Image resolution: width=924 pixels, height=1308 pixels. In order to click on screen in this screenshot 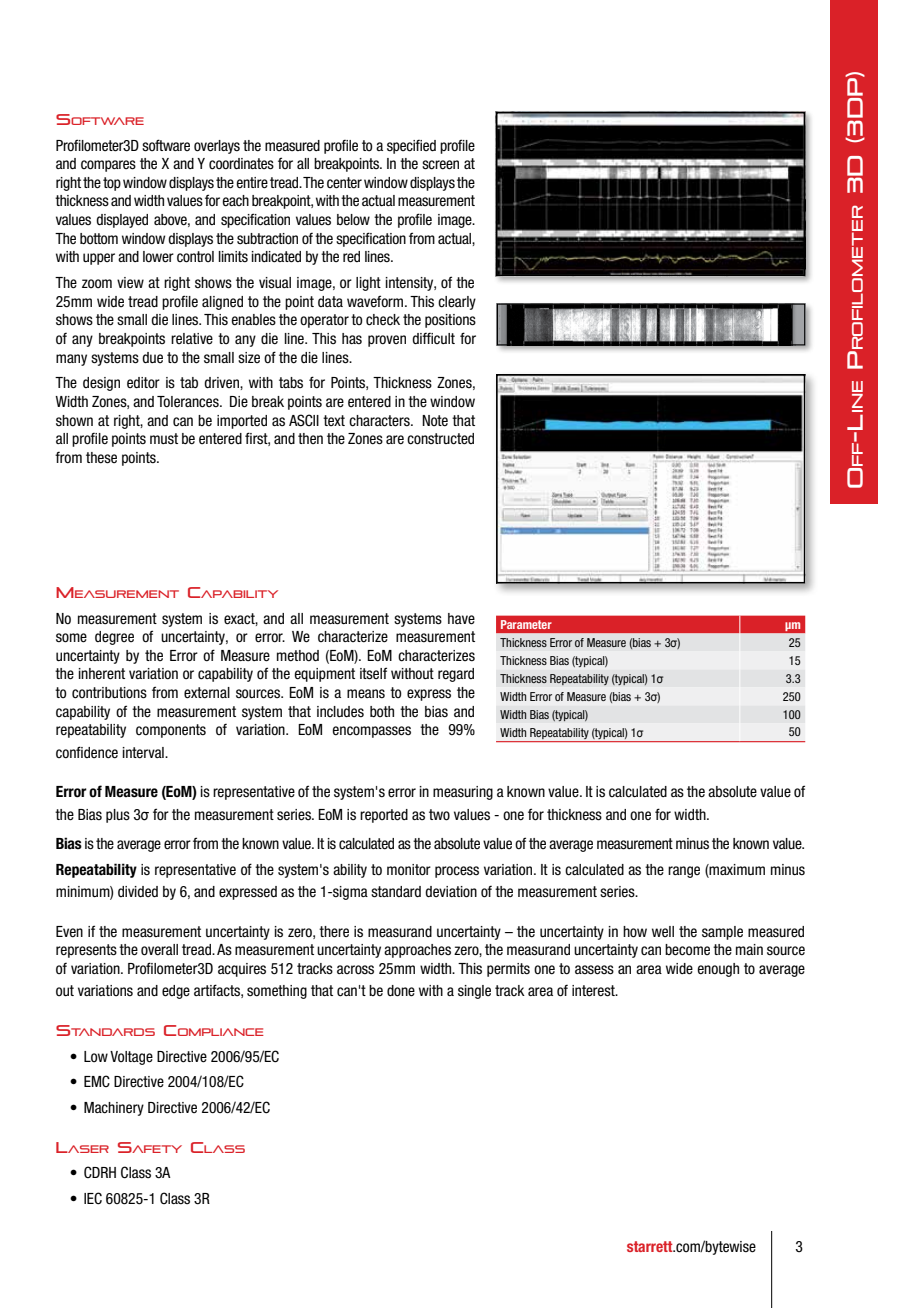, I will do `click(440, 165)`.
